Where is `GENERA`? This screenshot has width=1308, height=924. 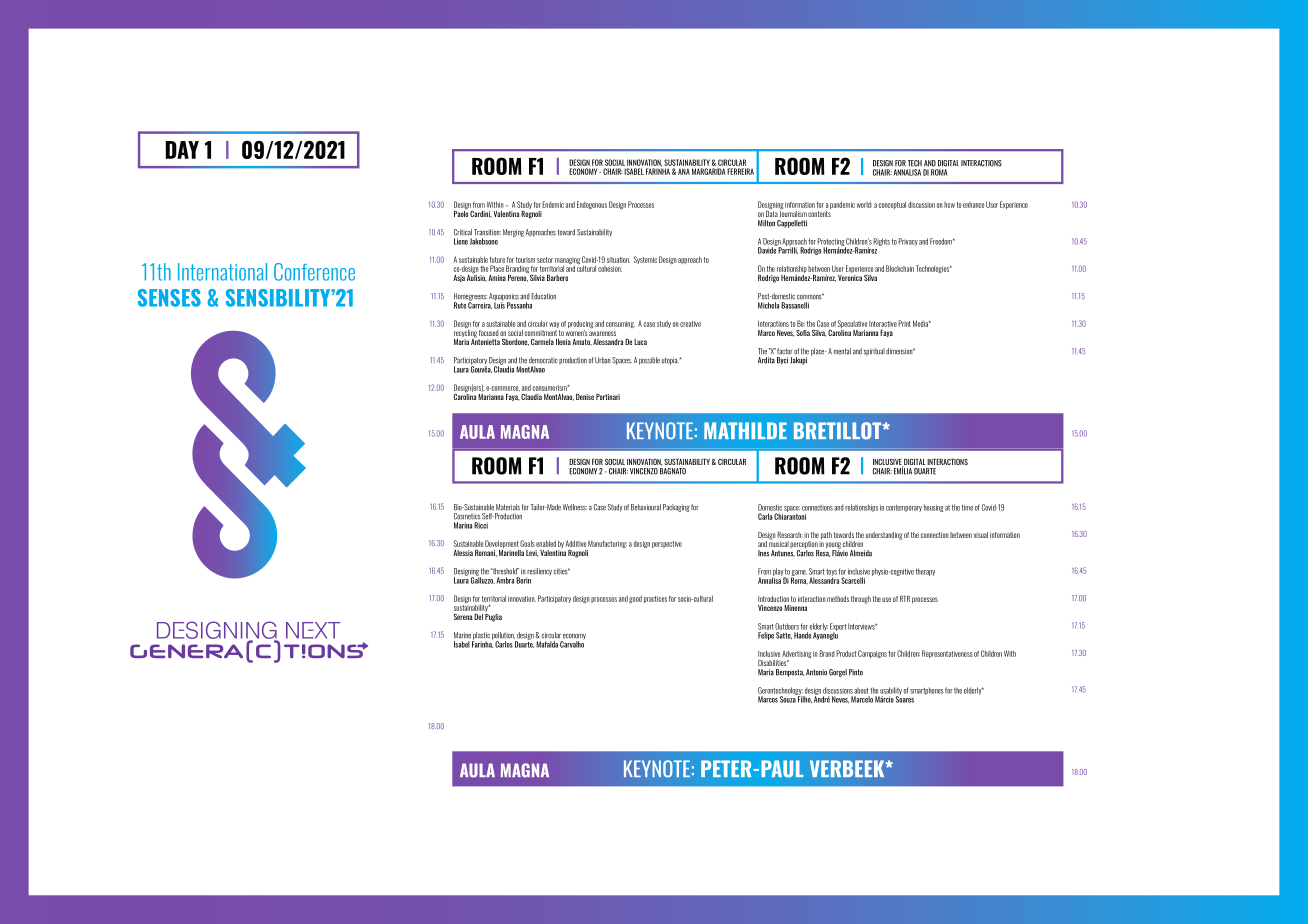 GENERA is located at coordinates (186, 651).
